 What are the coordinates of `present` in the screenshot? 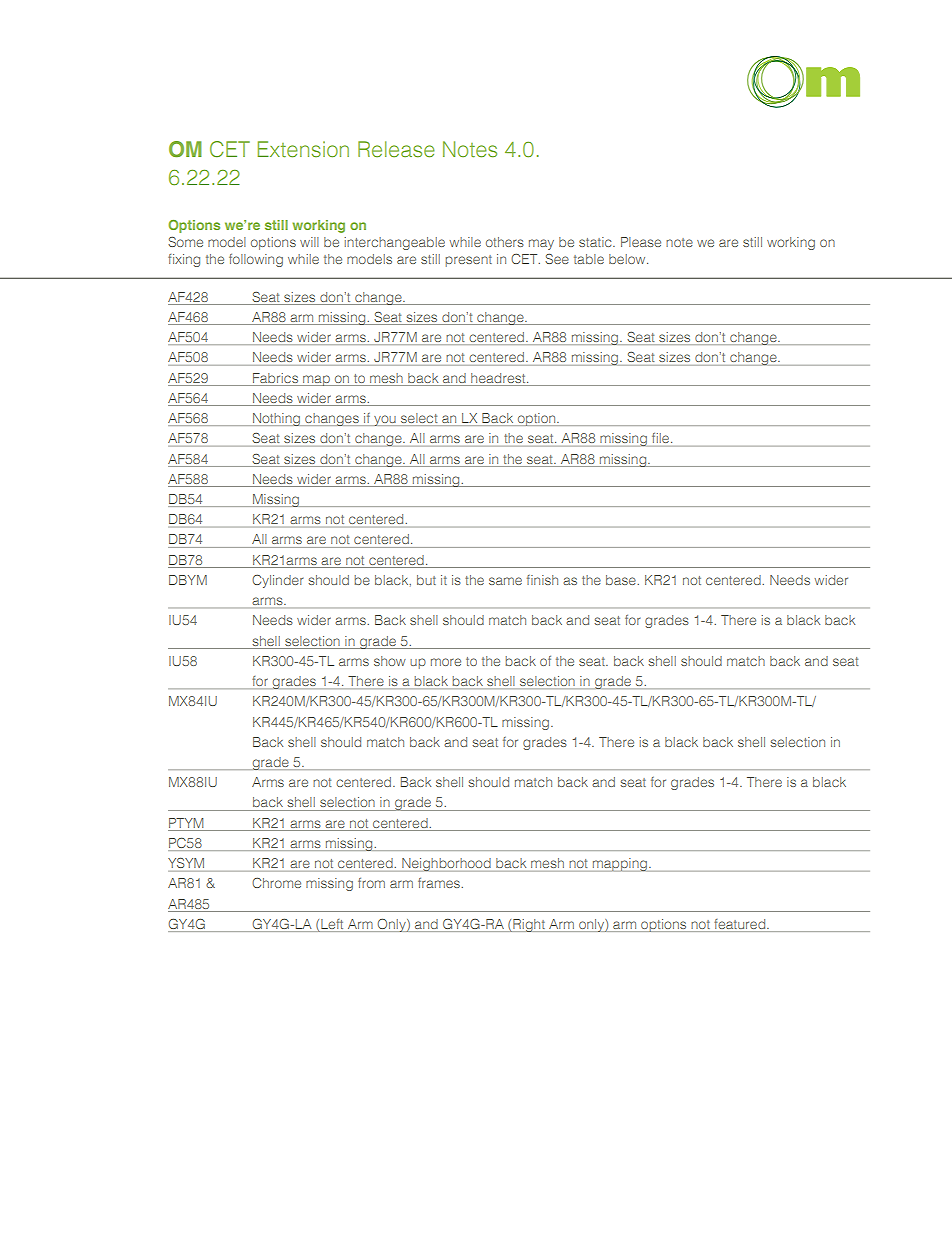 It's located at (469, 261).
